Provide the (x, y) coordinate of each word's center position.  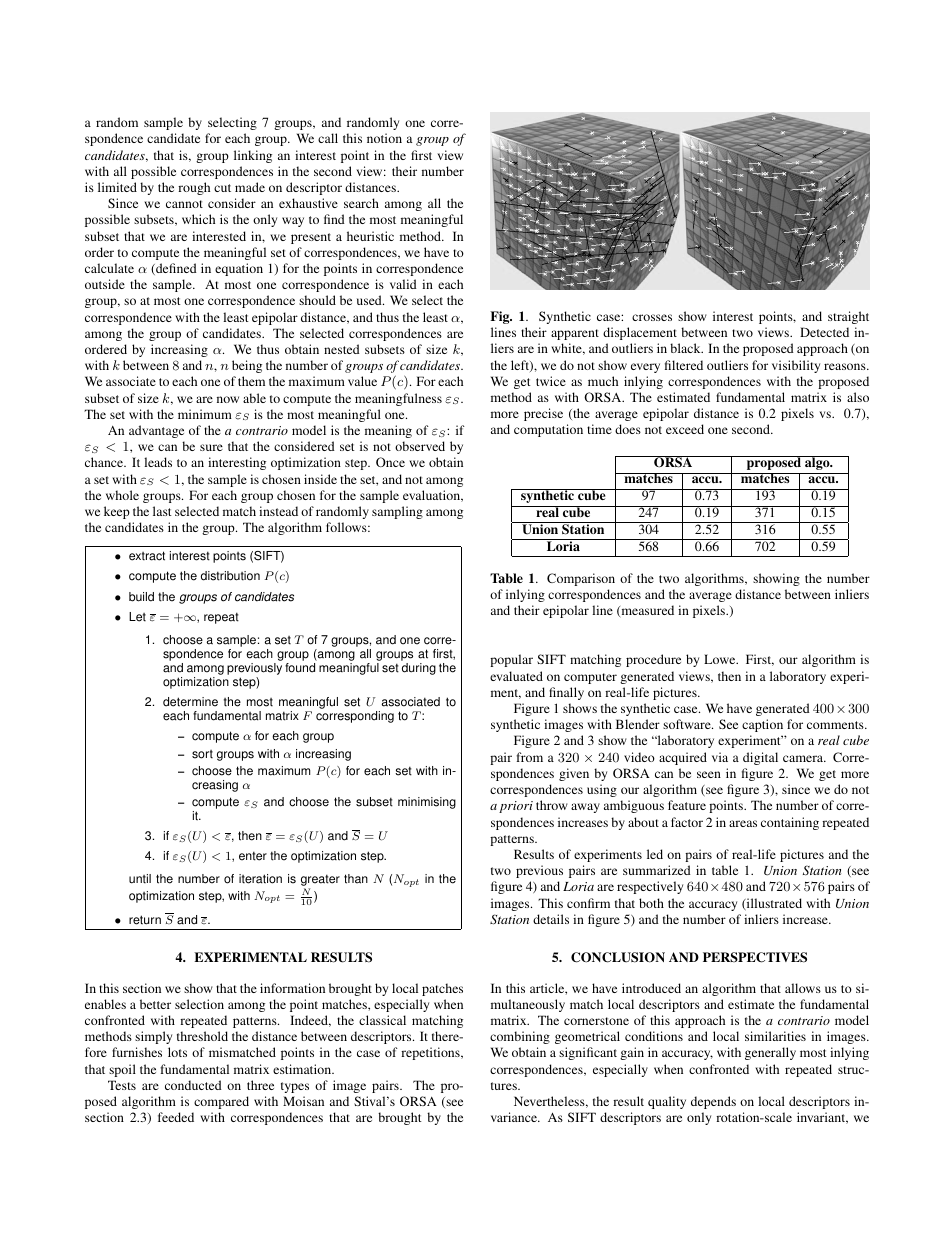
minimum (205, 414)
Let (137, 617)
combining (520, 1037)
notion (384, 138)
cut (222, 188)
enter (253, 856)
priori (516, 807)
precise (543, 414)
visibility (796, 366)
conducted (193, 1085)
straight (848, 317)
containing (790, 823)
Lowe (721, 659)
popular (511, 660)
